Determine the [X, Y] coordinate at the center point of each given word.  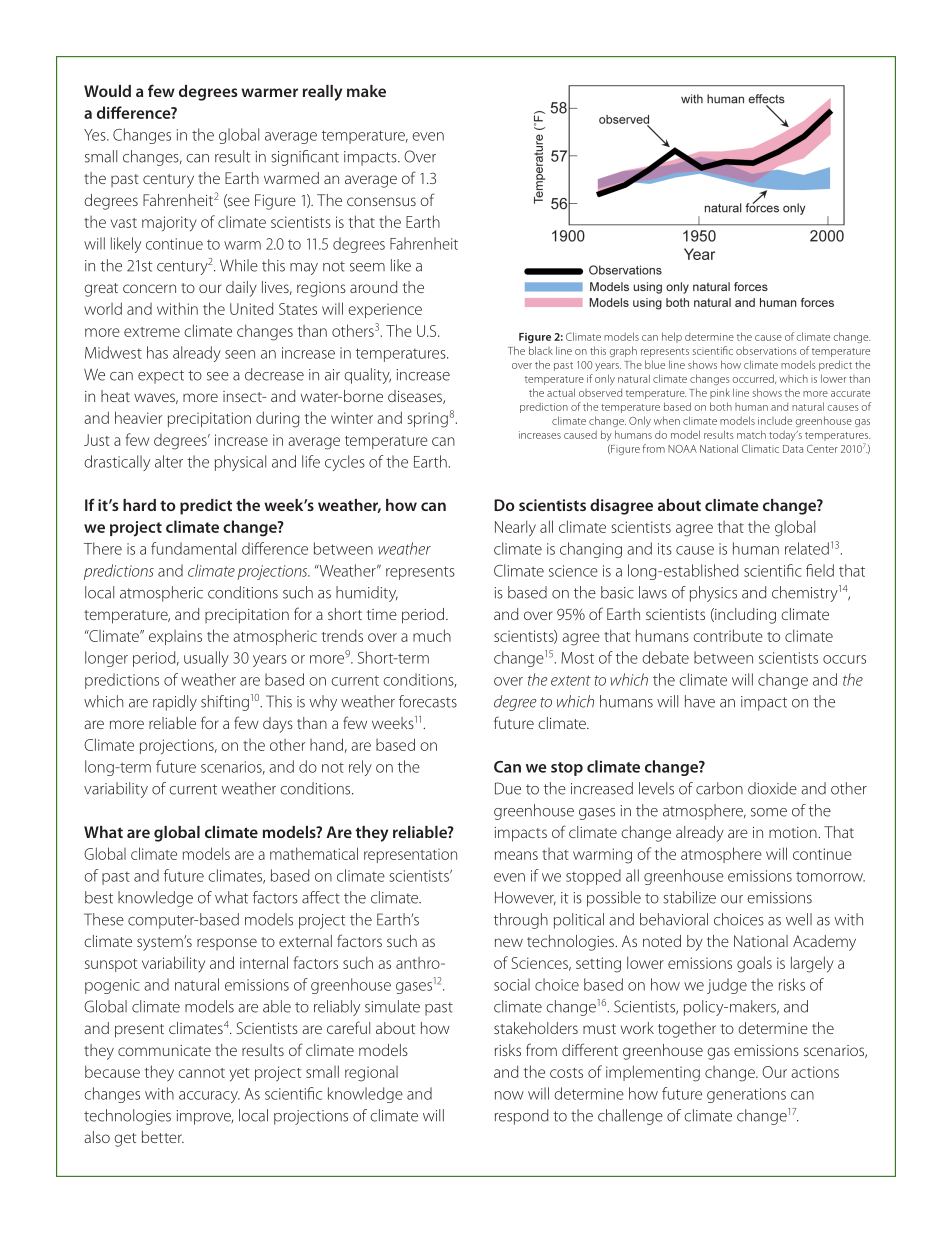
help [672, 337]
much [432, 635]
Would [107, 91]
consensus [381, 201]
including [744, 616]
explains [175, 637]
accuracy [209, 1097]
